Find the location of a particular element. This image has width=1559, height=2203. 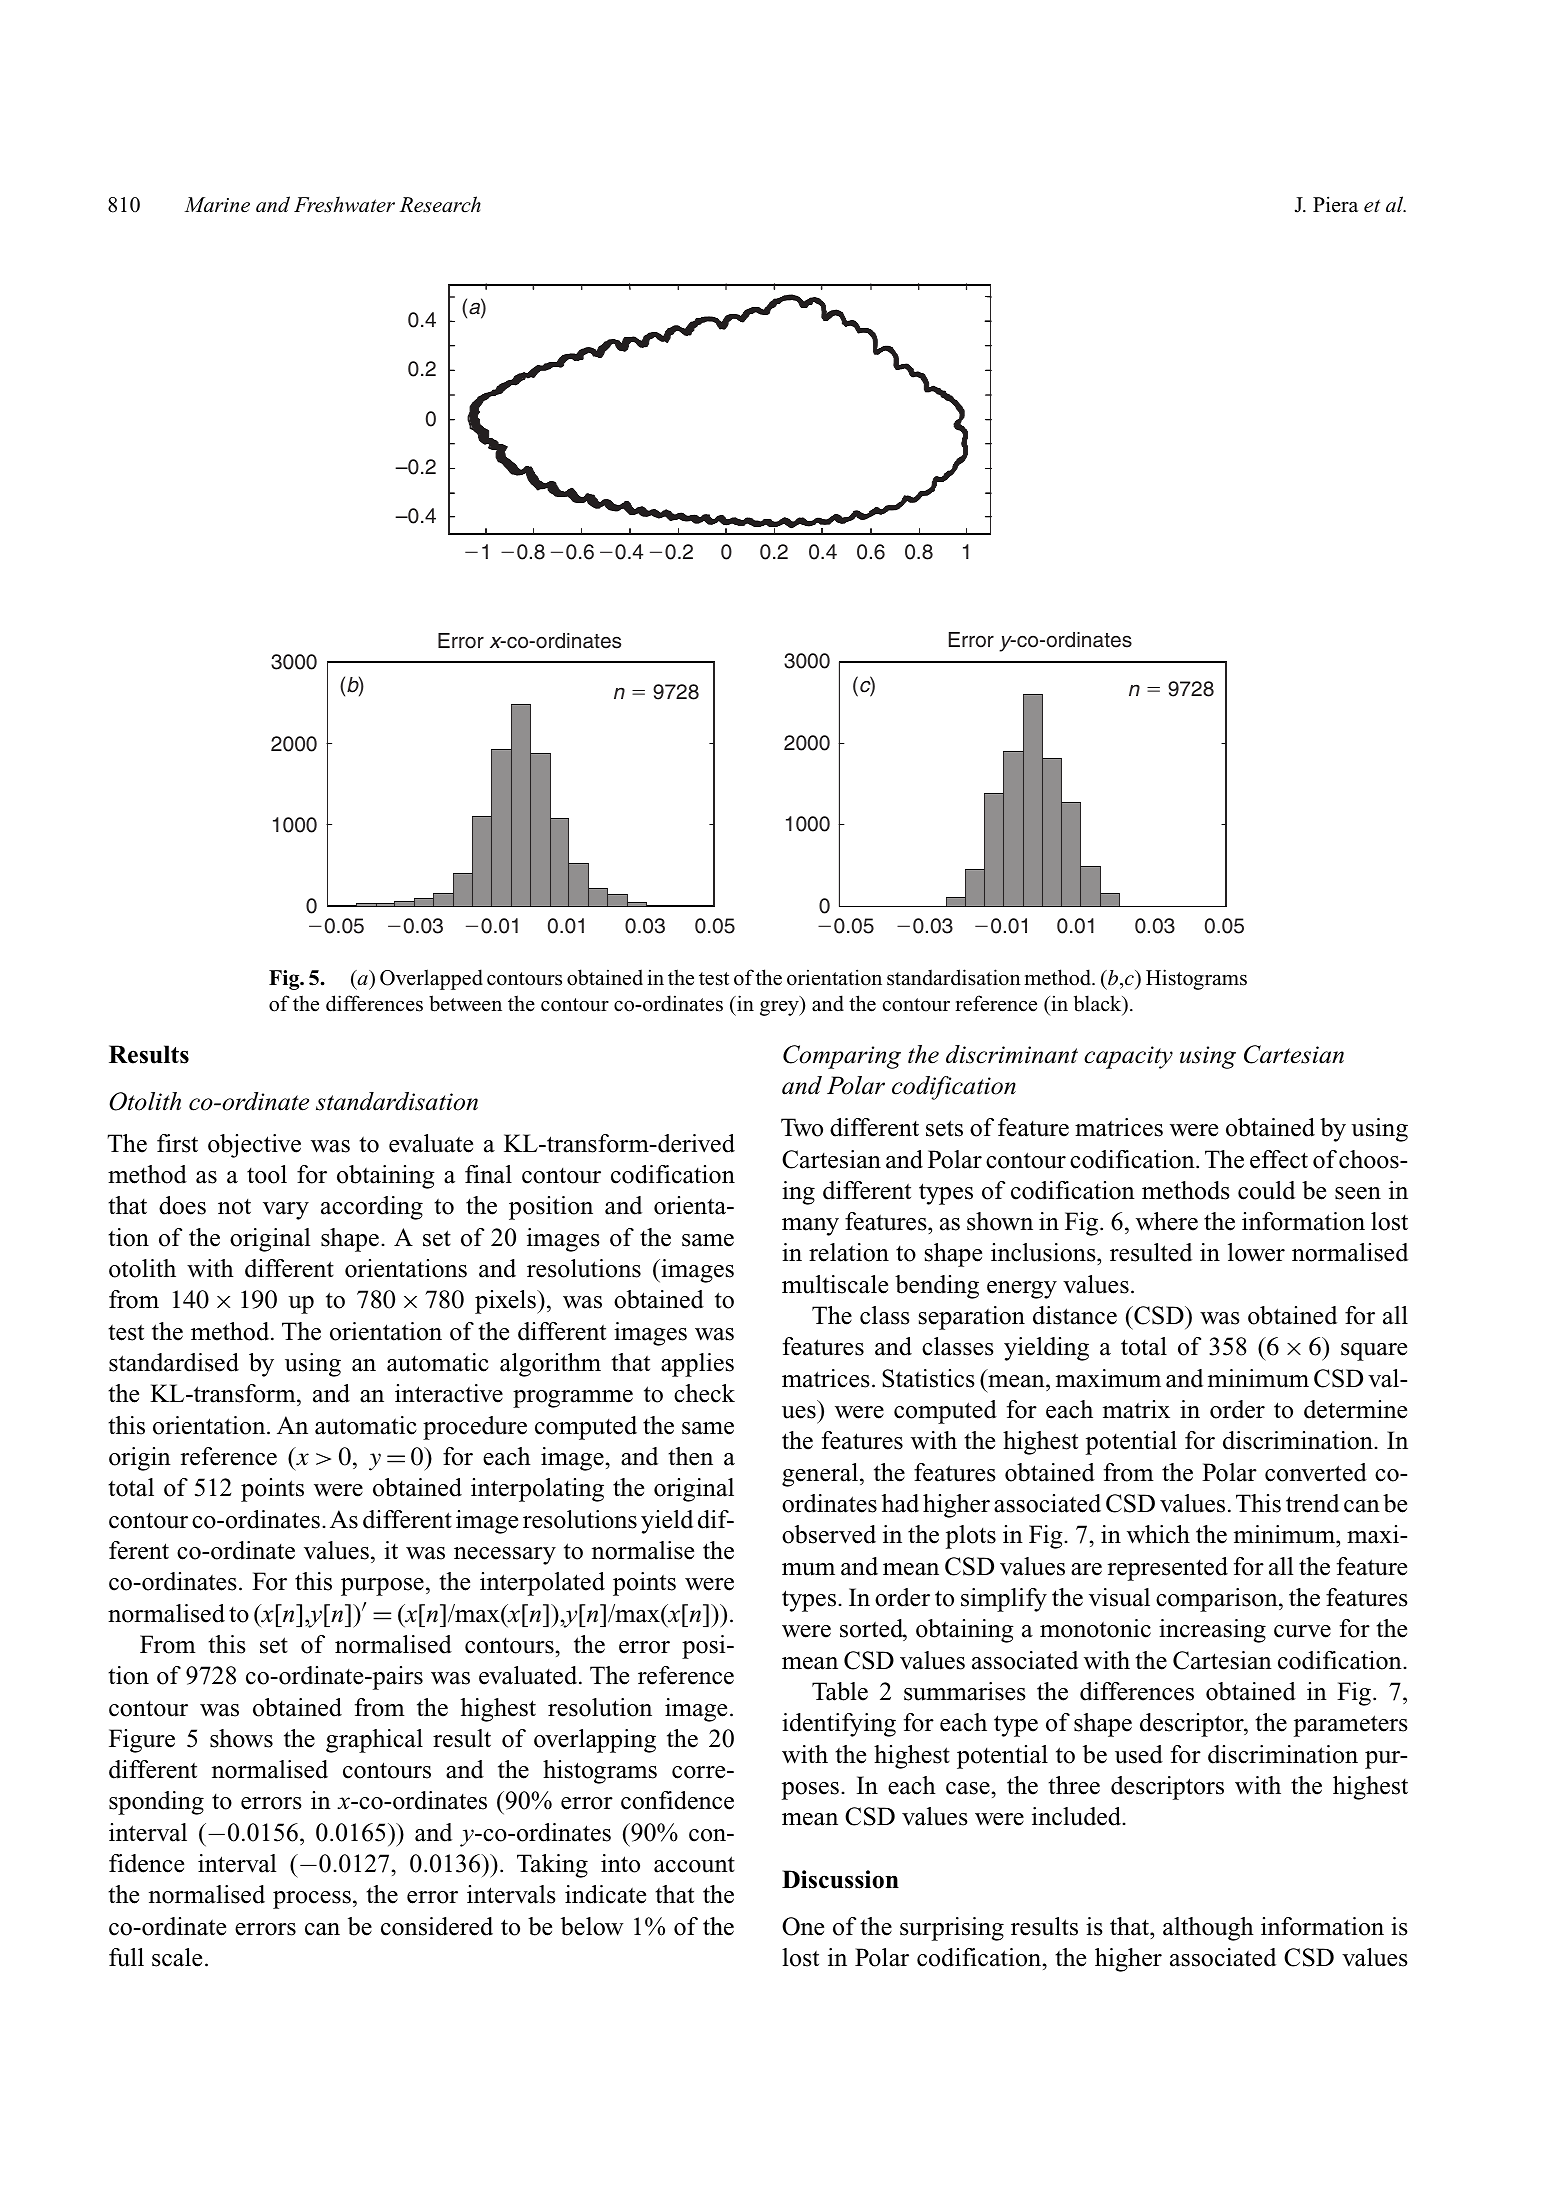

Research is located at coordinates (440, 204).
